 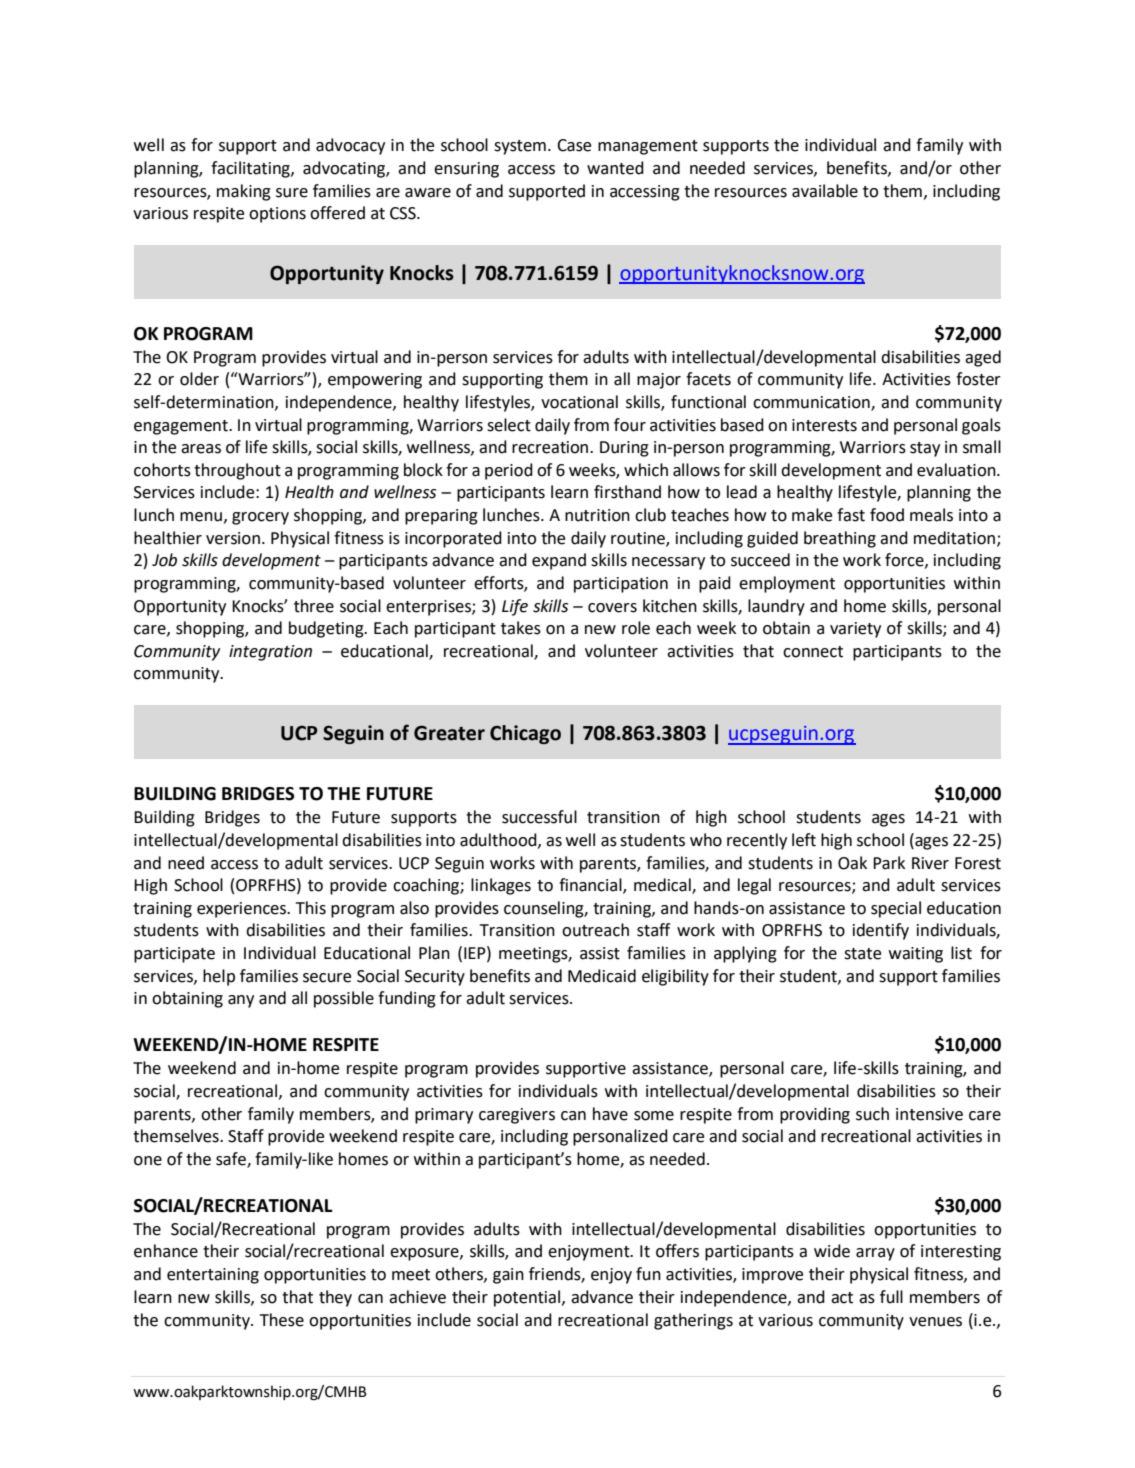 I want to click on stay, so click(x=925, y=449).
